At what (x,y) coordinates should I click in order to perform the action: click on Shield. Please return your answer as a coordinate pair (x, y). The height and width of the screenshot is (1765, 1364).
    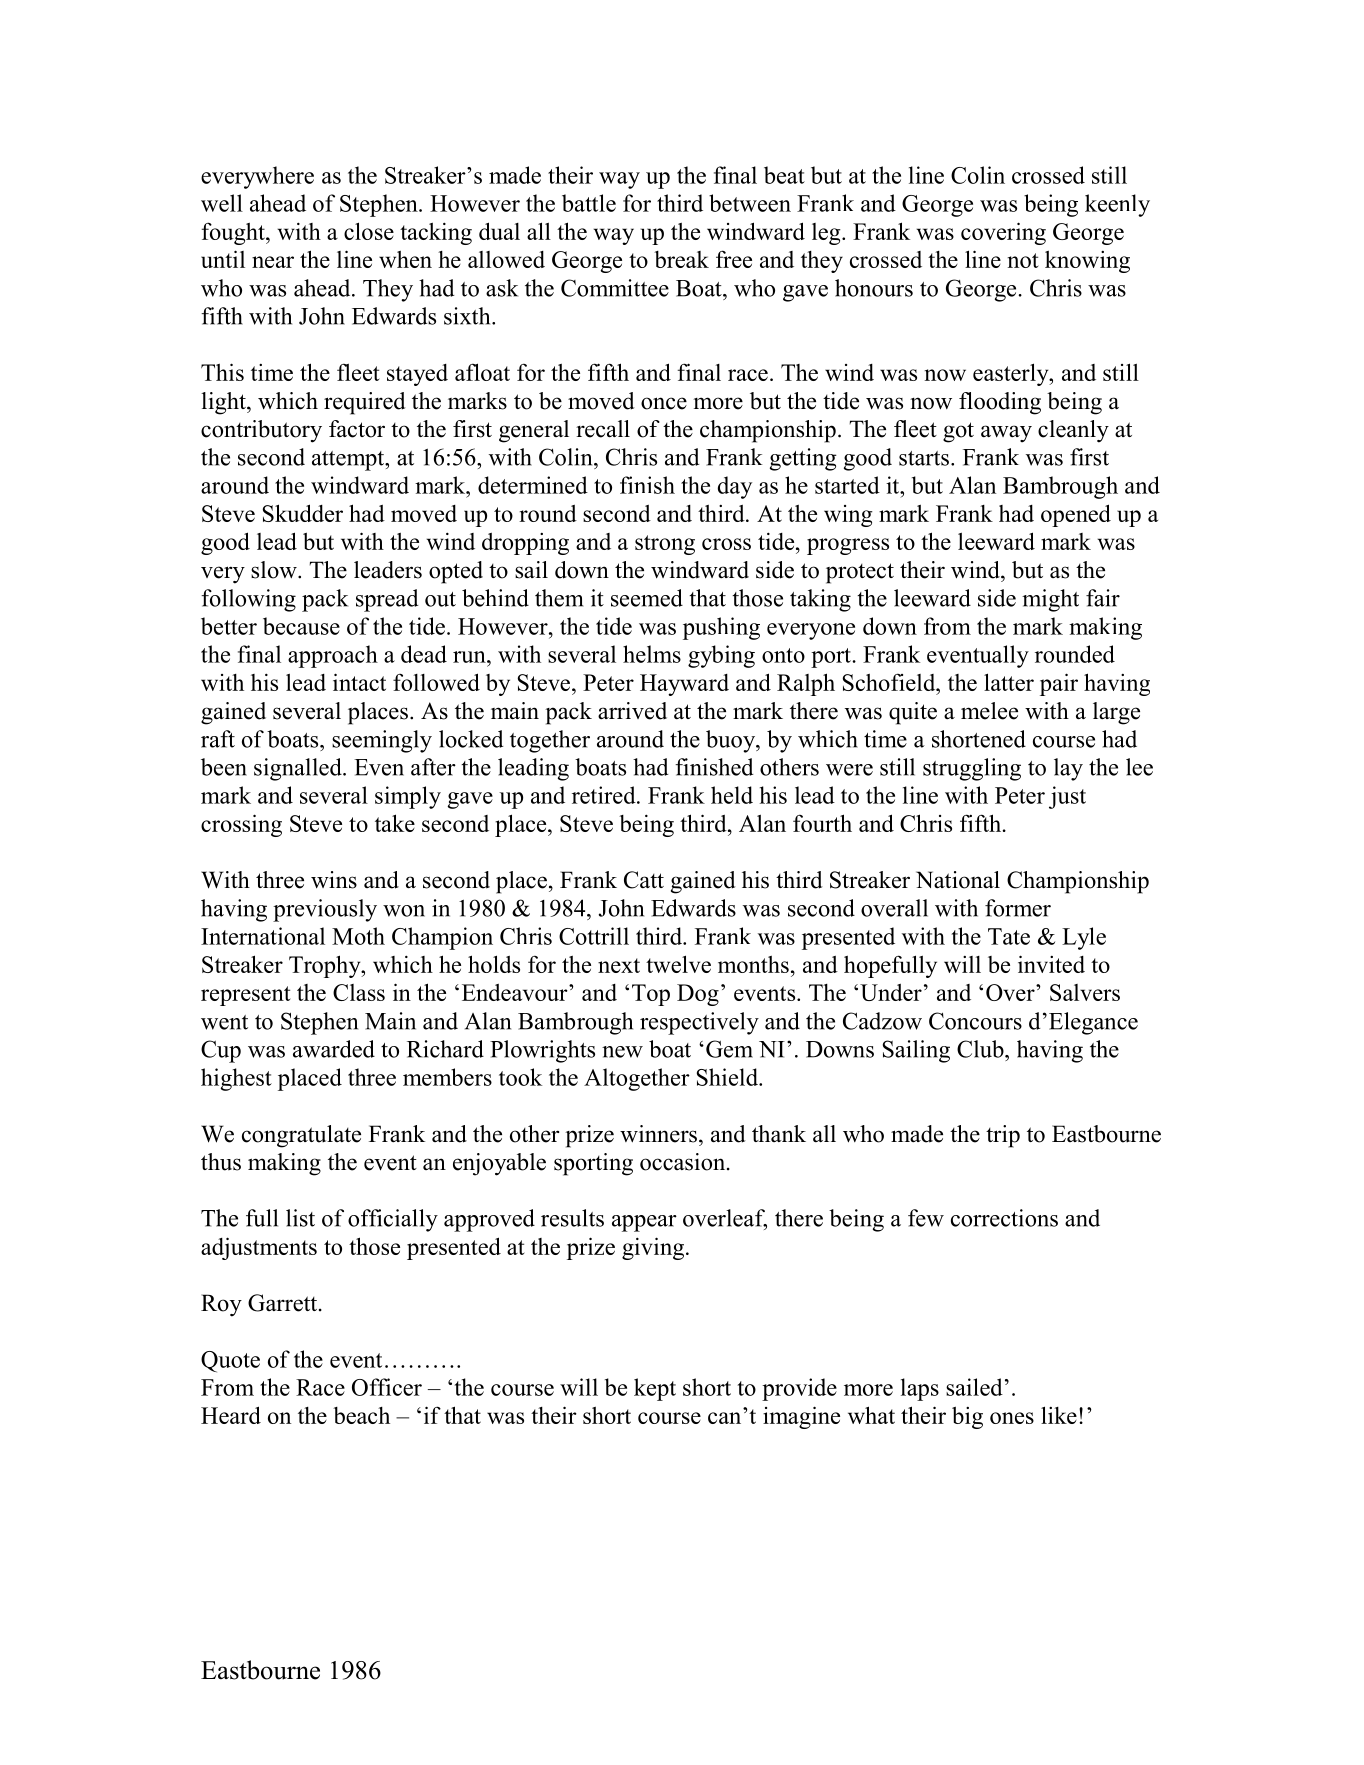
    Looking at the image, I should click on (728, 1077).
